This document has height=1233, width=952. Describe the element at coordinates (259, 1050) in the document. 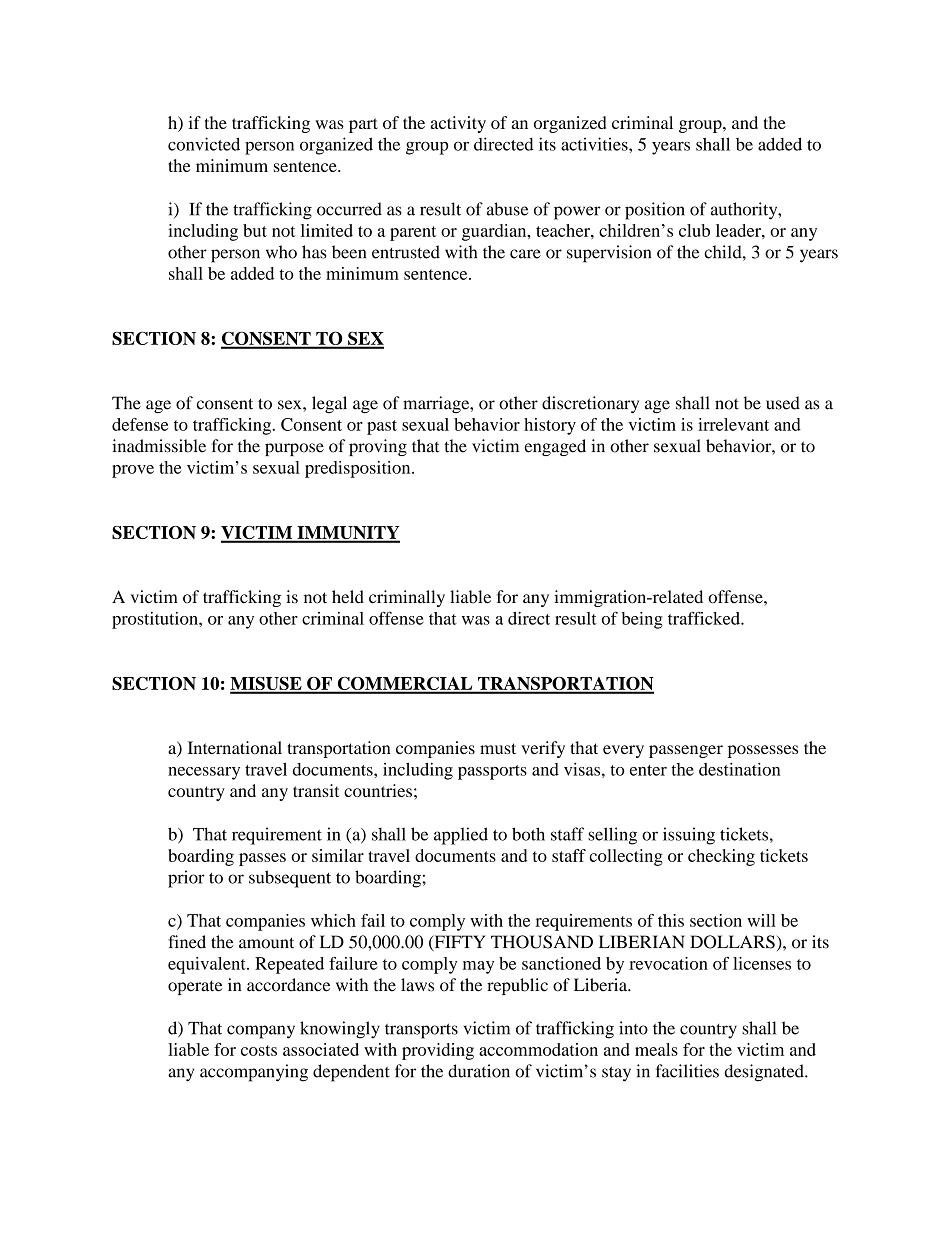

I see `costs` at that location.
